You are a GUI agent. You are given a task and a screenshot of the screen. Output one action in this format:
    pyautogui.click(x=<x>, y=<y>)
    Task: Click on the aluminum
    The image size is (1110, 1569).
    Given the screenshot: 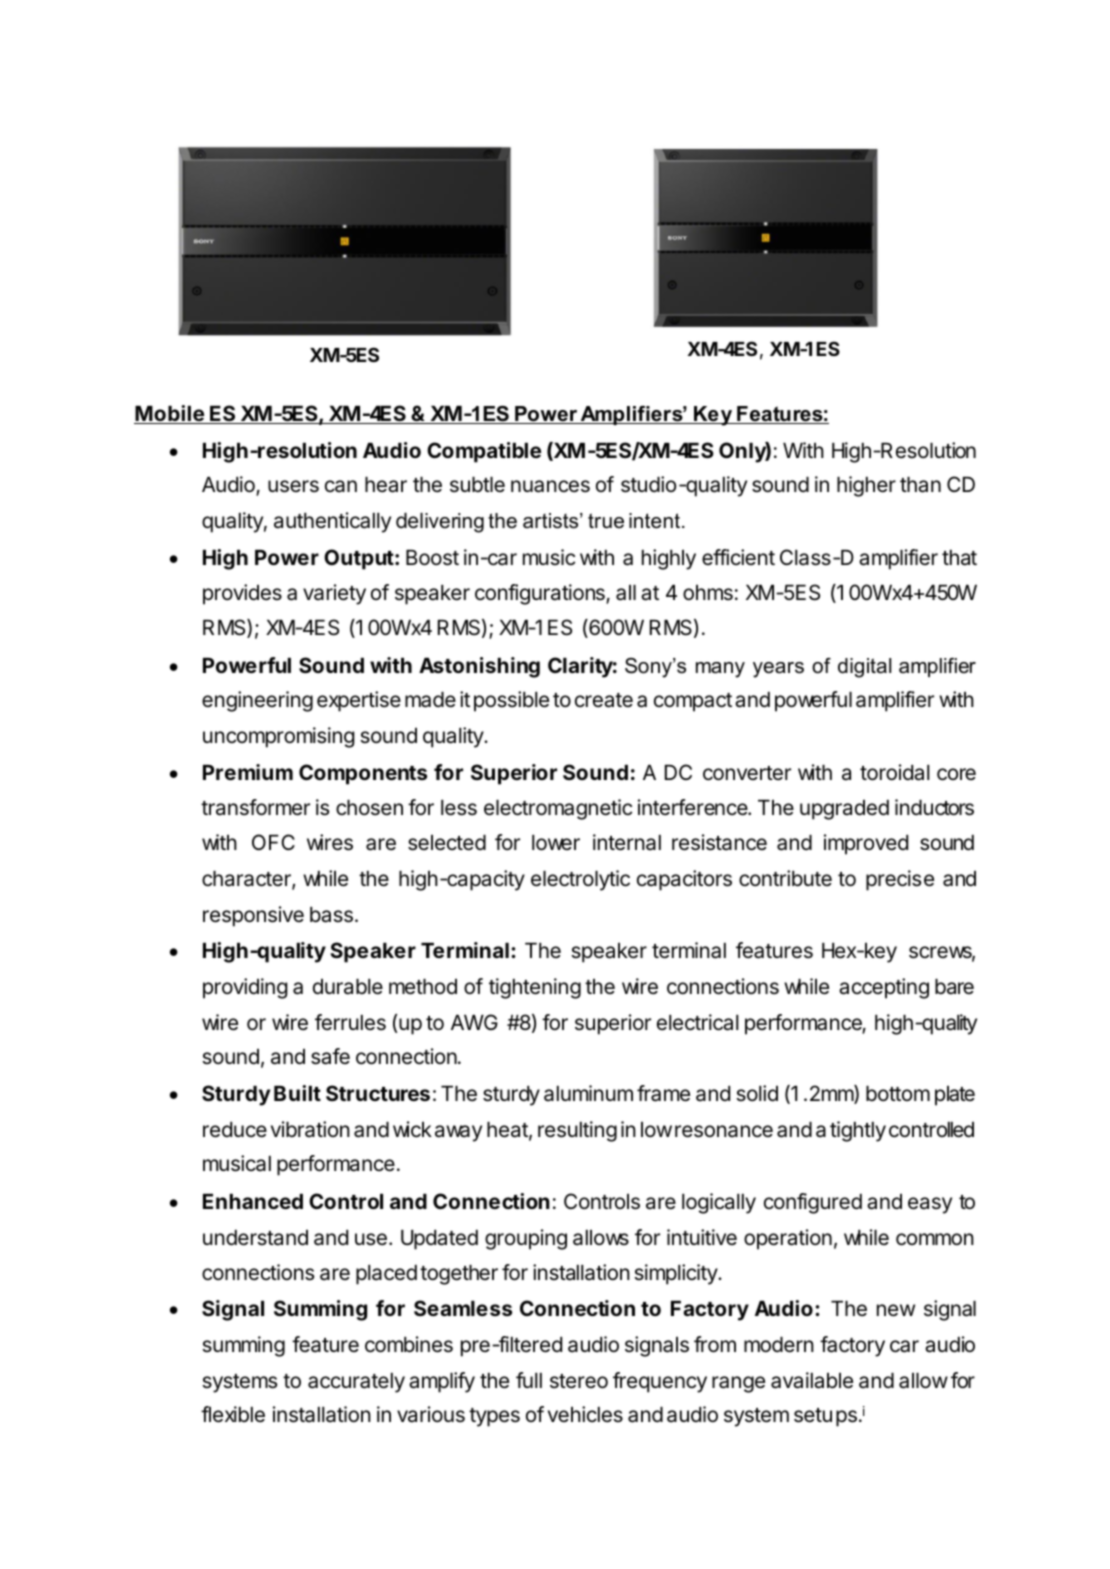 What is the action you would take?
    pyautogui.click(x=588, y=1093)
